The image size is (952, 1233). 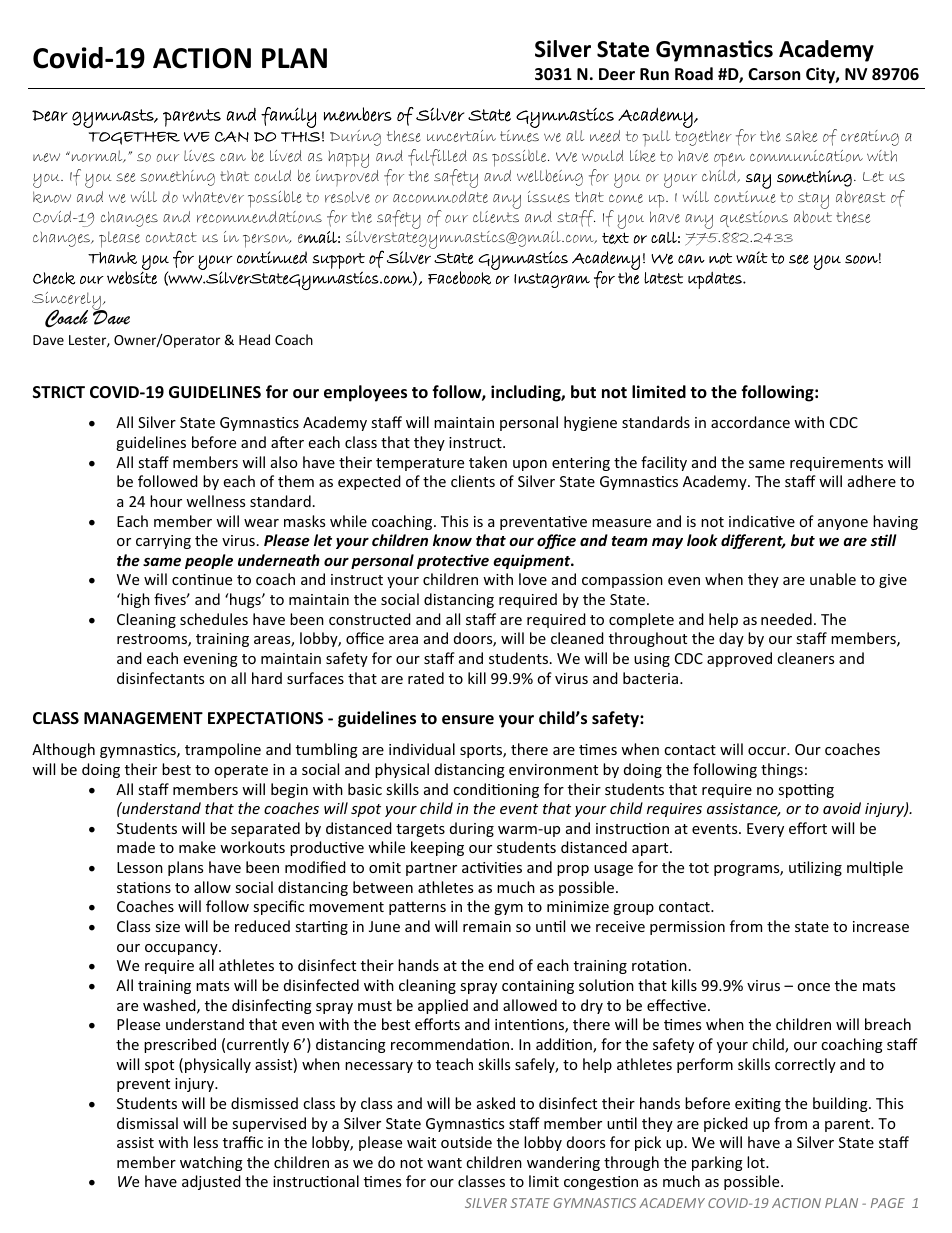 What do you see at coordinates (805, 658) in the document?
I see `cleaners` at bounding box center [805, 658].
